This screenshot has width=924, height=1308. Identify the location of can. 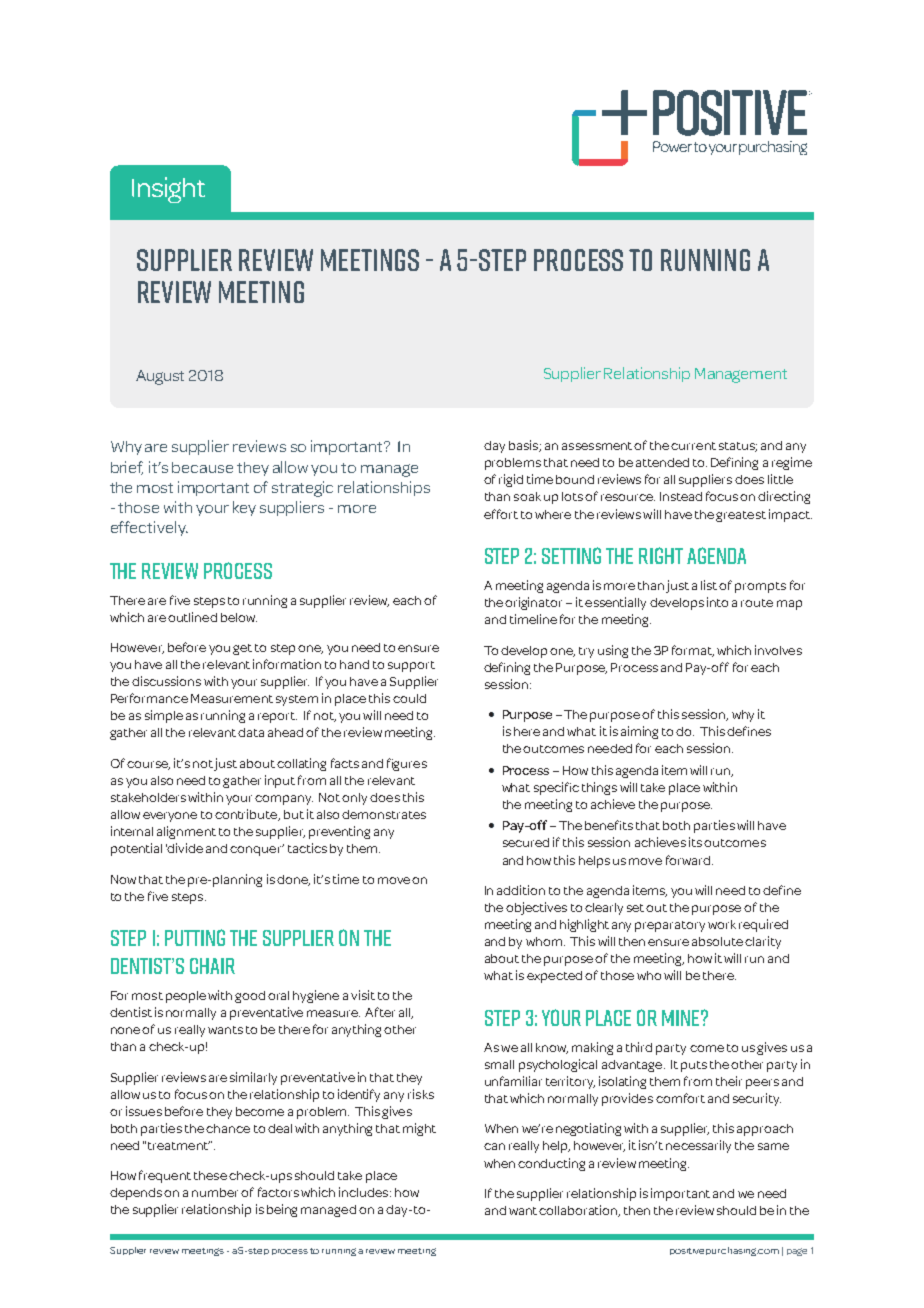
(494, 1146).
